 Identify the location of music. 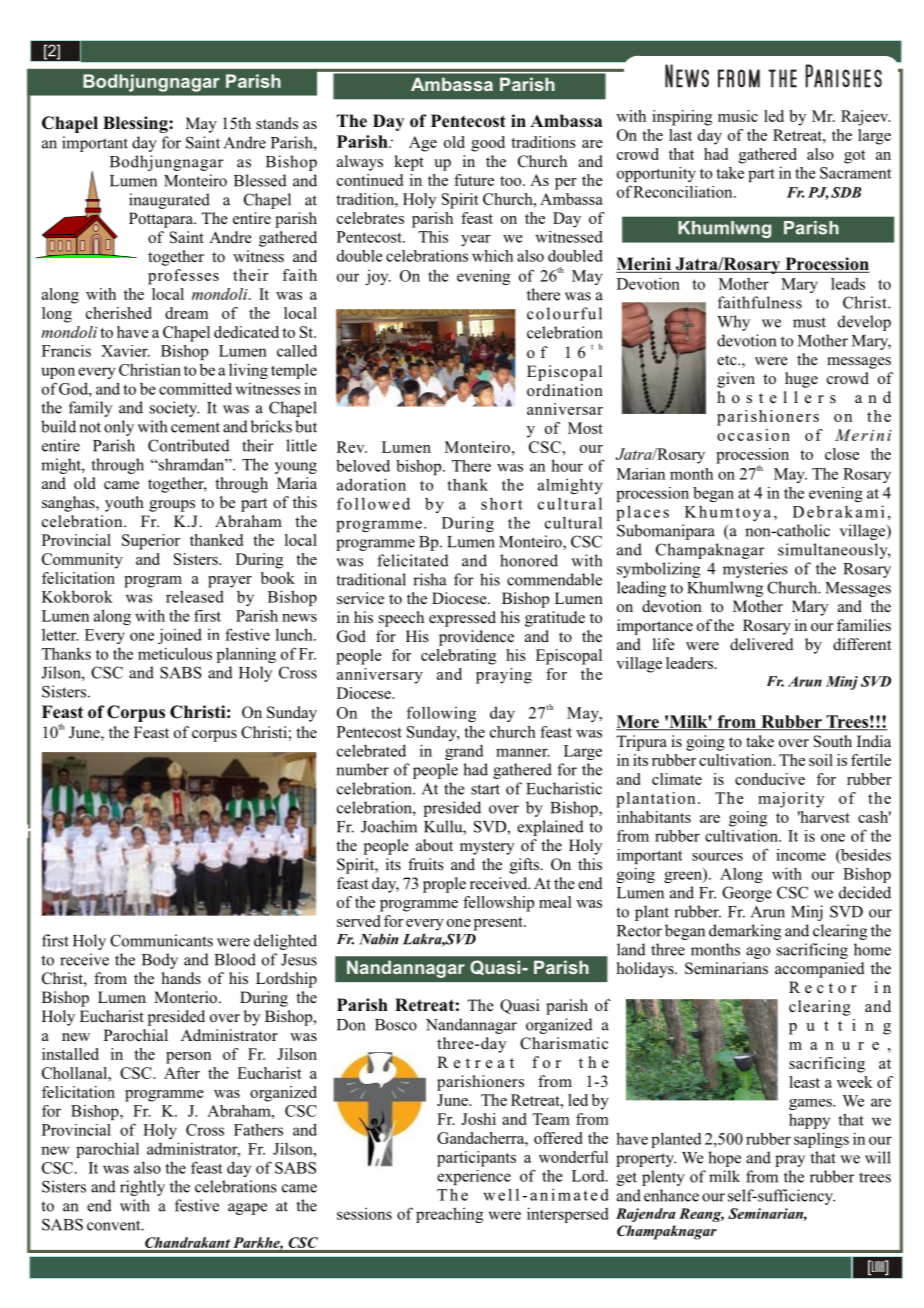
(738, 116).
